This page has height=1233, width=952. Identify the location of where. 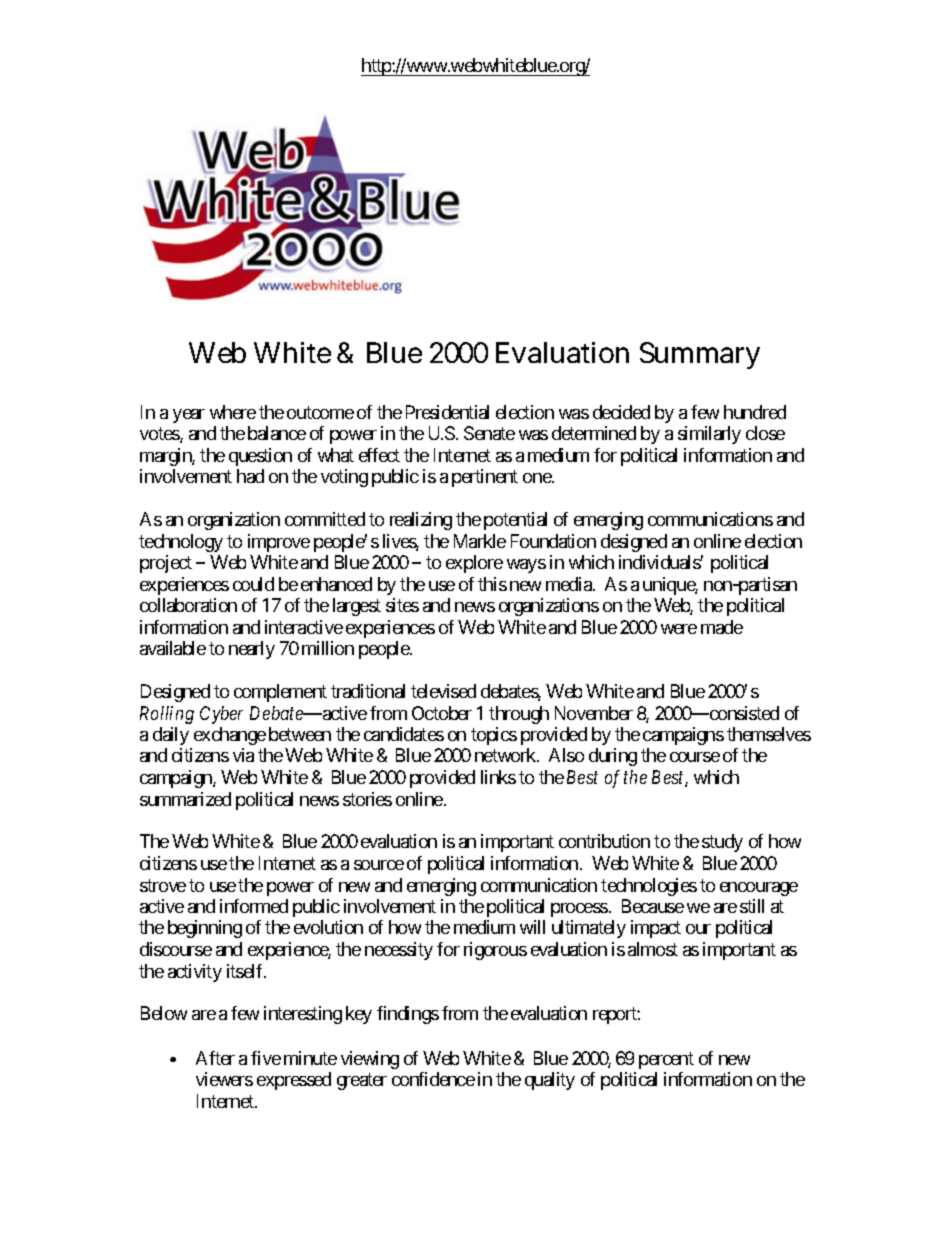
(233, 412).
